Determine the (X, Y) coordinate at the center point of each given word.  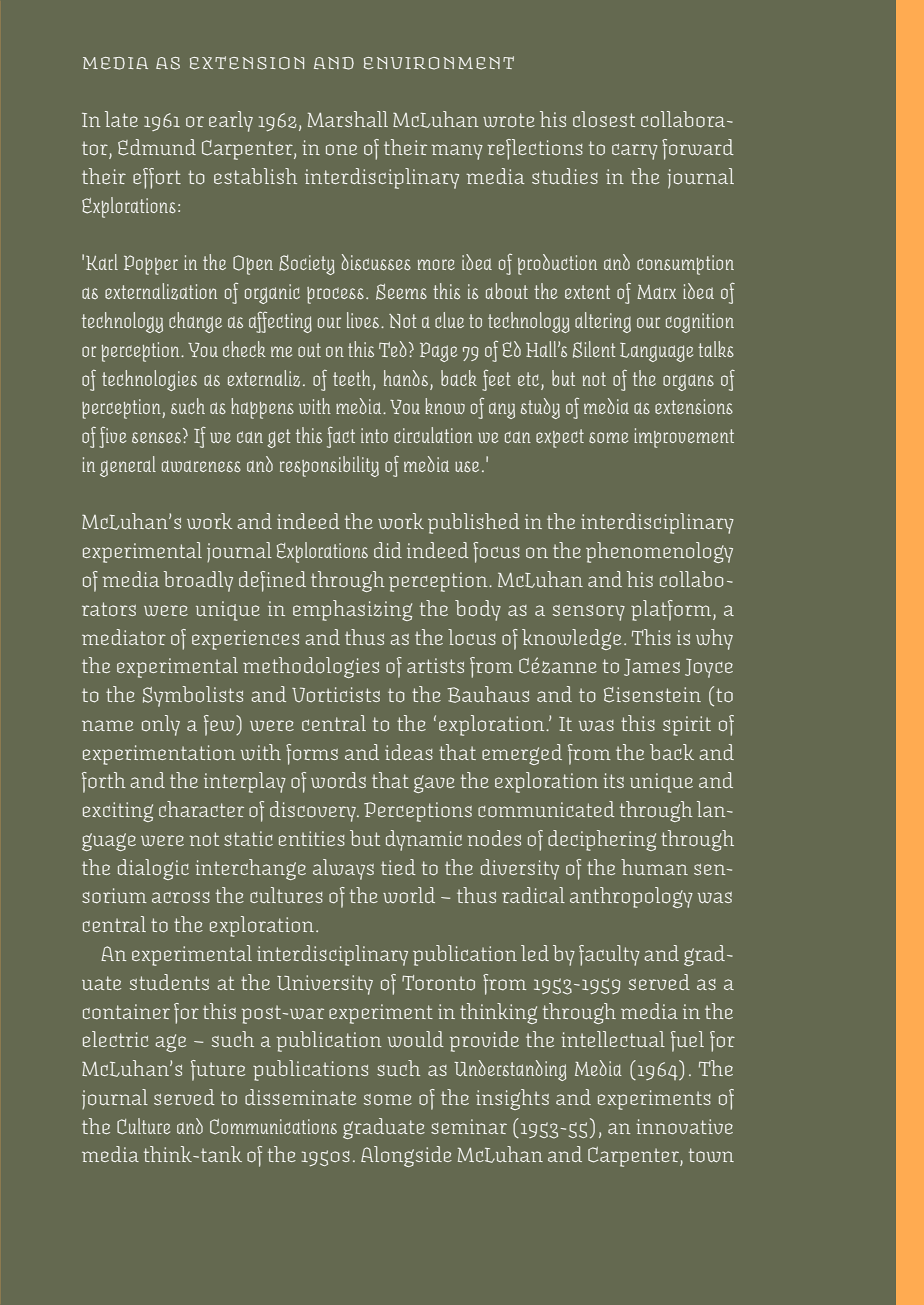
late (121, 119)
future (218, 1070)
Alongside (406, 1156)
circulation (433, 435)
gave (434, 784)
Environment (439, 63)
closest (604, 119)
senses (156, 437)
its (613, 780)
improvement (684, 438)
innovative (684, 1126)
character (201, 809)
